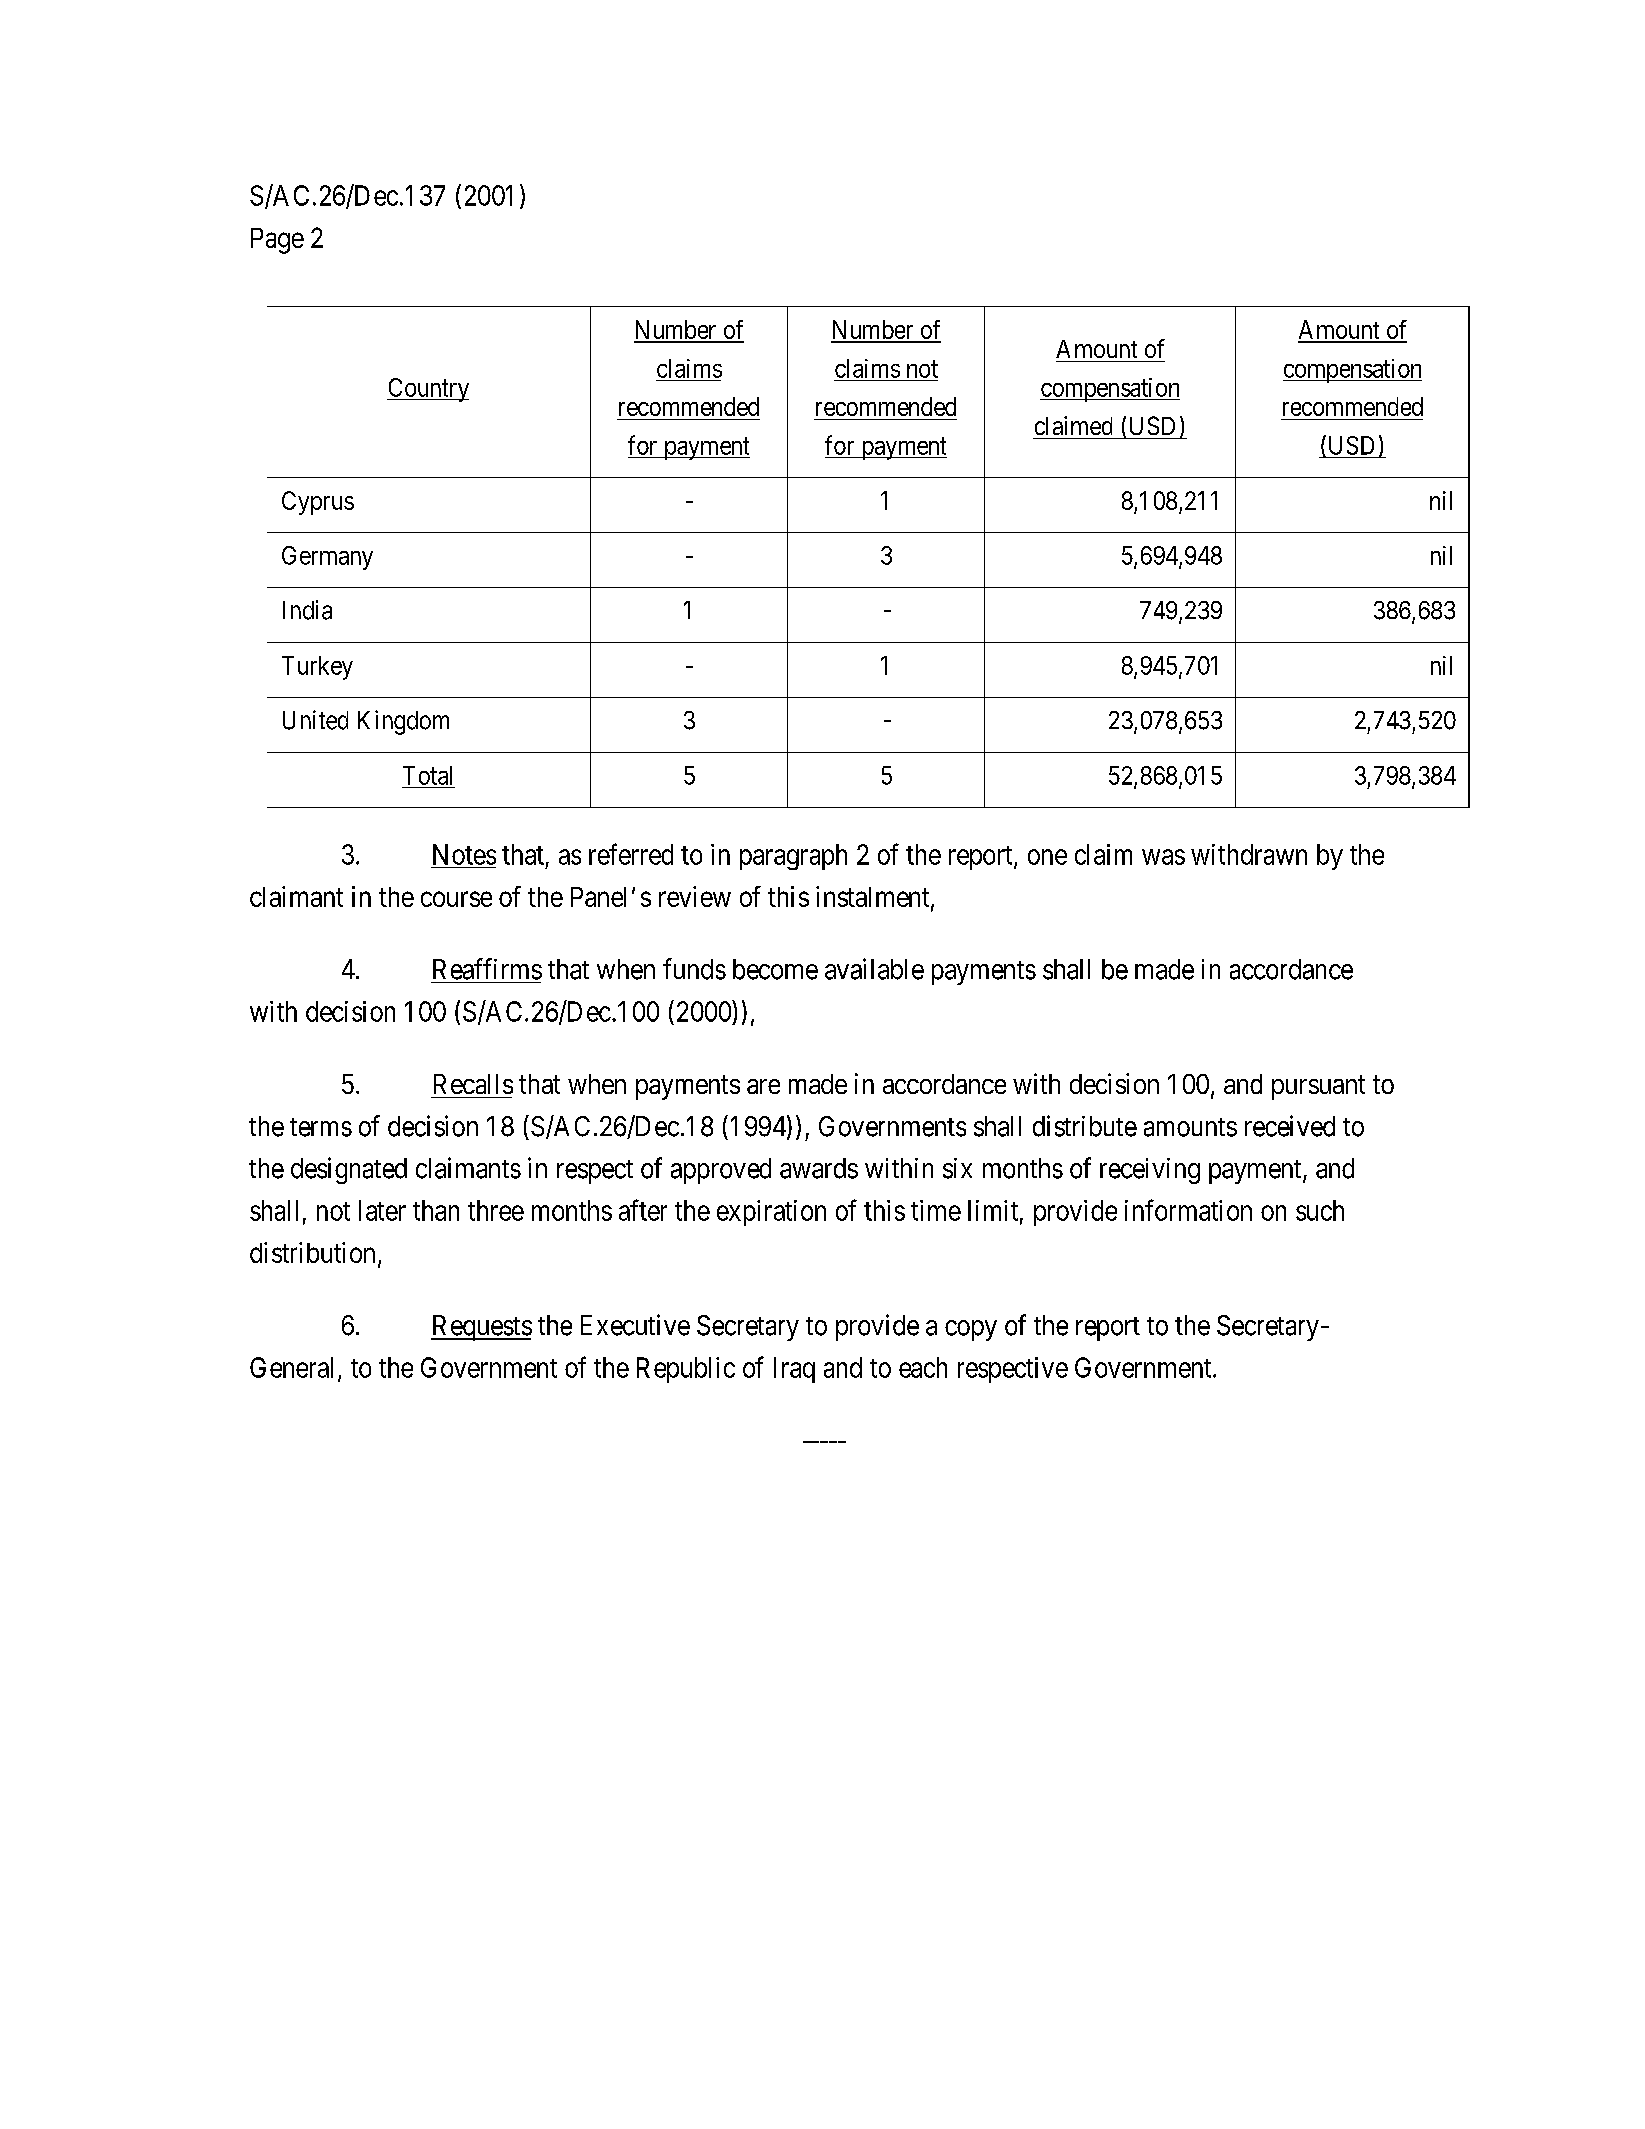 The width and height of the document is (1645, 2129). I want to click on distribution, so click(312, 1252).
